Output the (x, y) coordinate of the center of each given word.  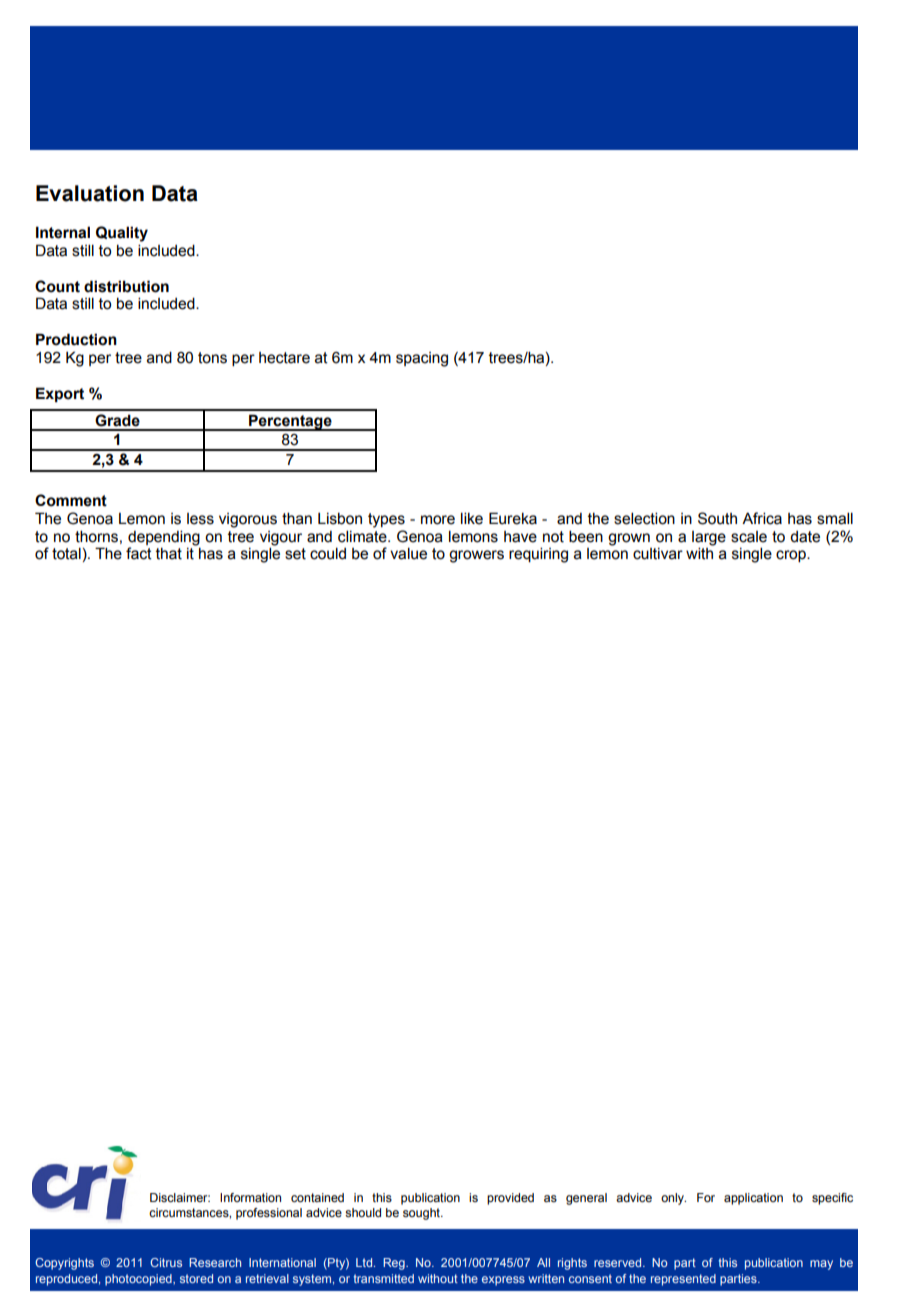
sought (422, 1214)
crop (792, 556)
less (200, 519)
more (438, 520)
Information (250, 1197)
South (717, 518)
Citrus (166, 1262)
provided (510, 1199)
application (753, 1199)
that (169, 554)
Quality (122, 234)
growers (476, 556)
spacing (422, 359)
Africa (762, 518)
